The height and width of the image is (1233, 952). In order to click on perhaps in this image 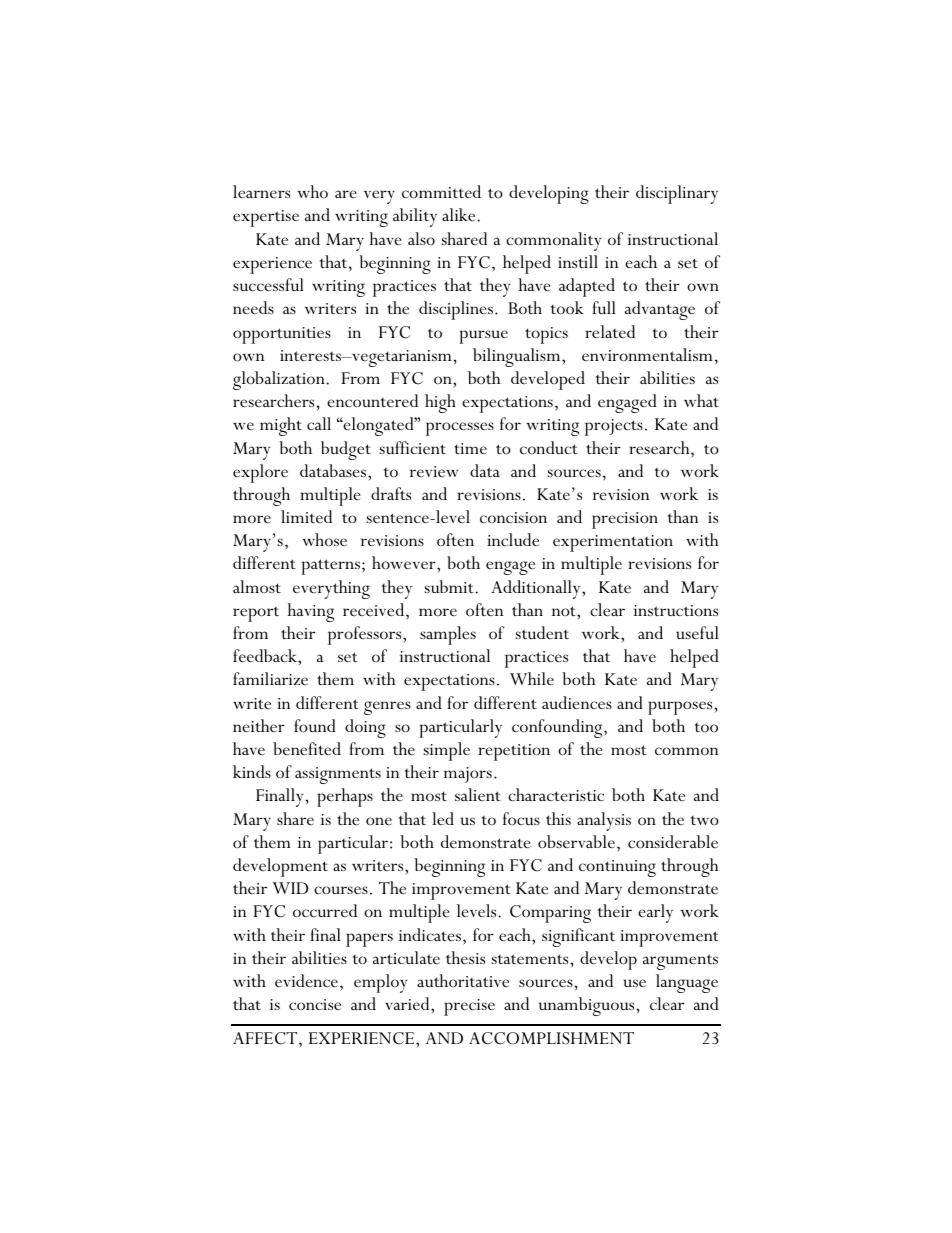, I will do `click(345, 797)`.
